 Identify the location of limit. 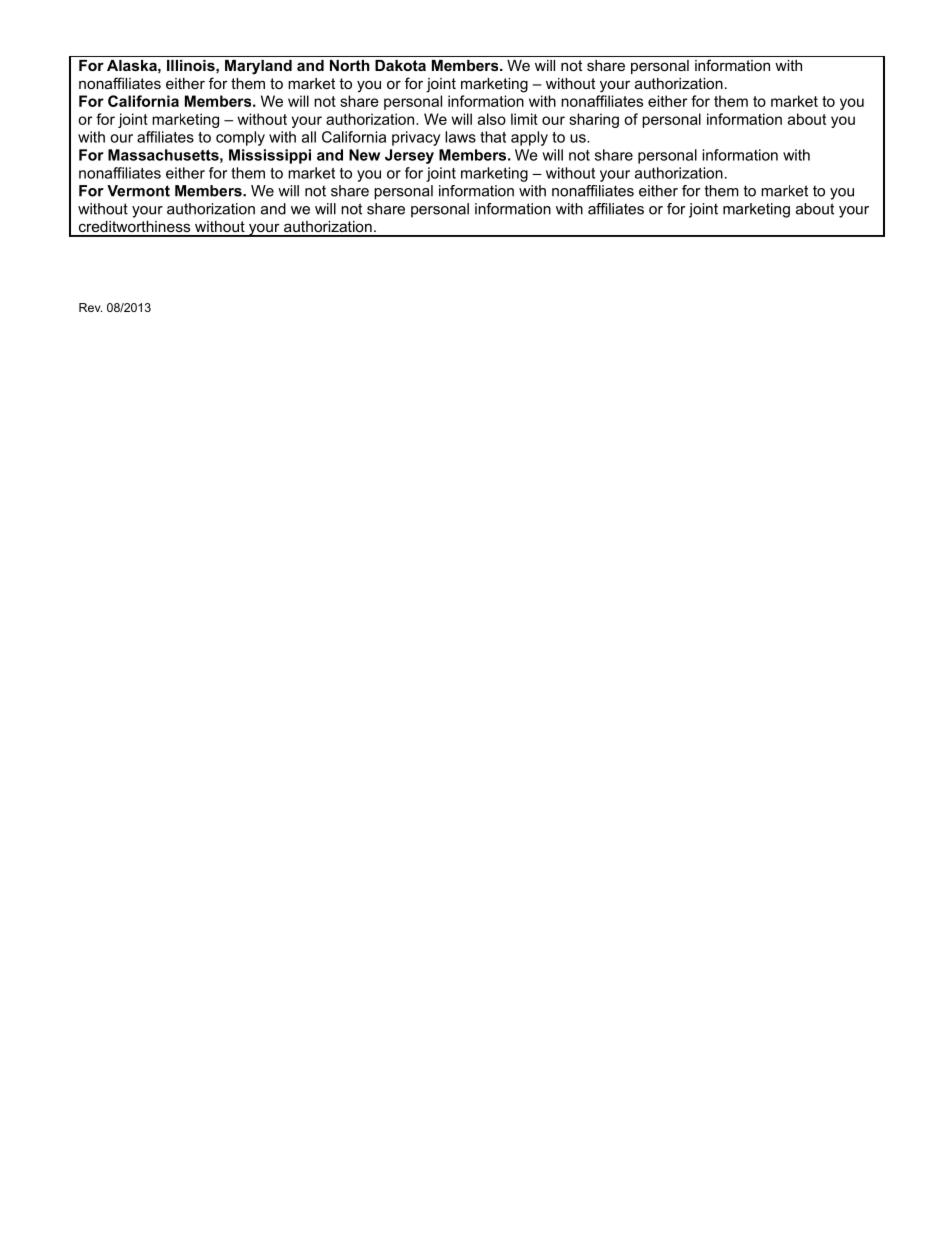
(524, 119).
